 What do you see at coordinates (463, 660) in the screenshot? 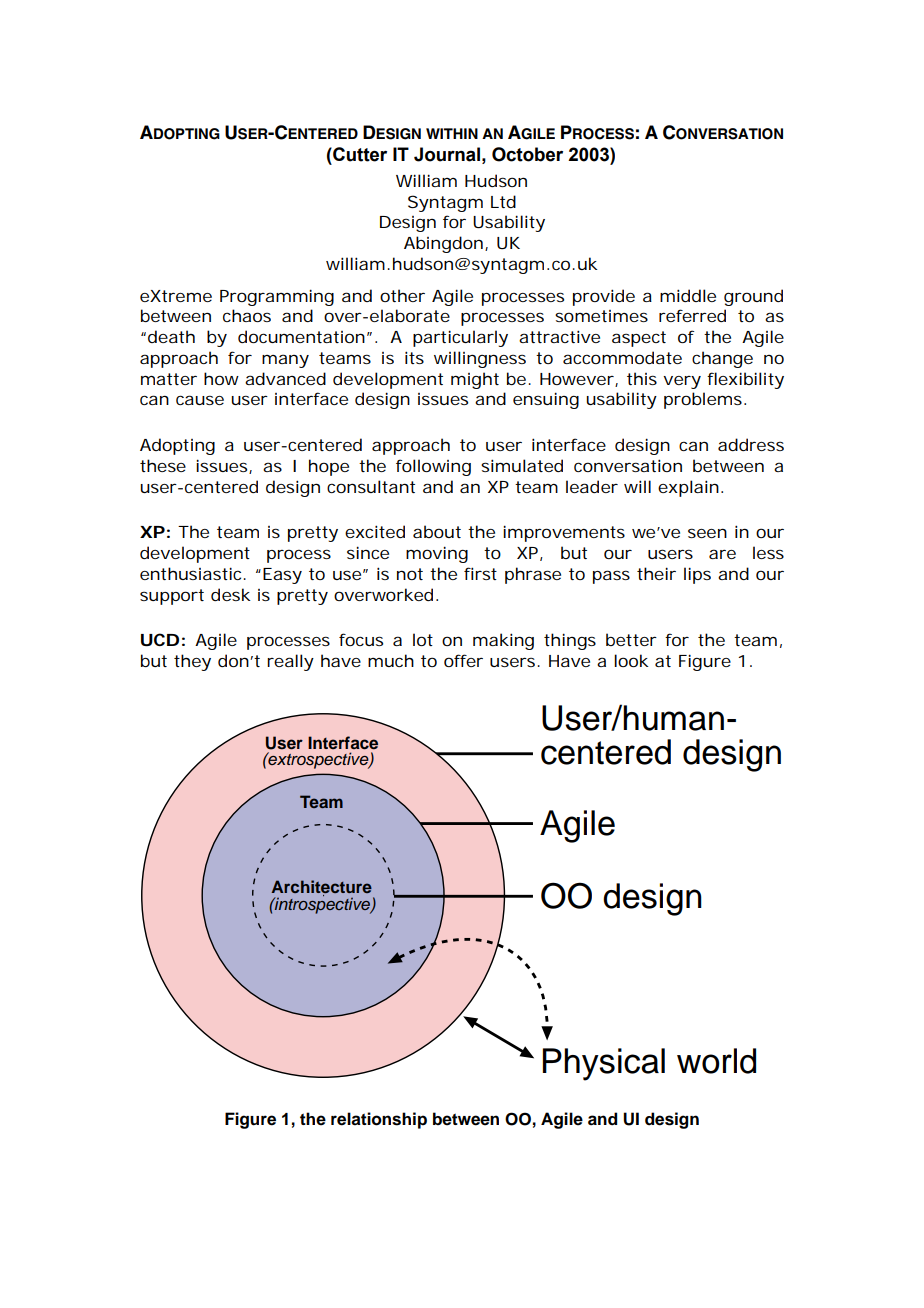
I see `offer` at bounding box center [463, 660].
